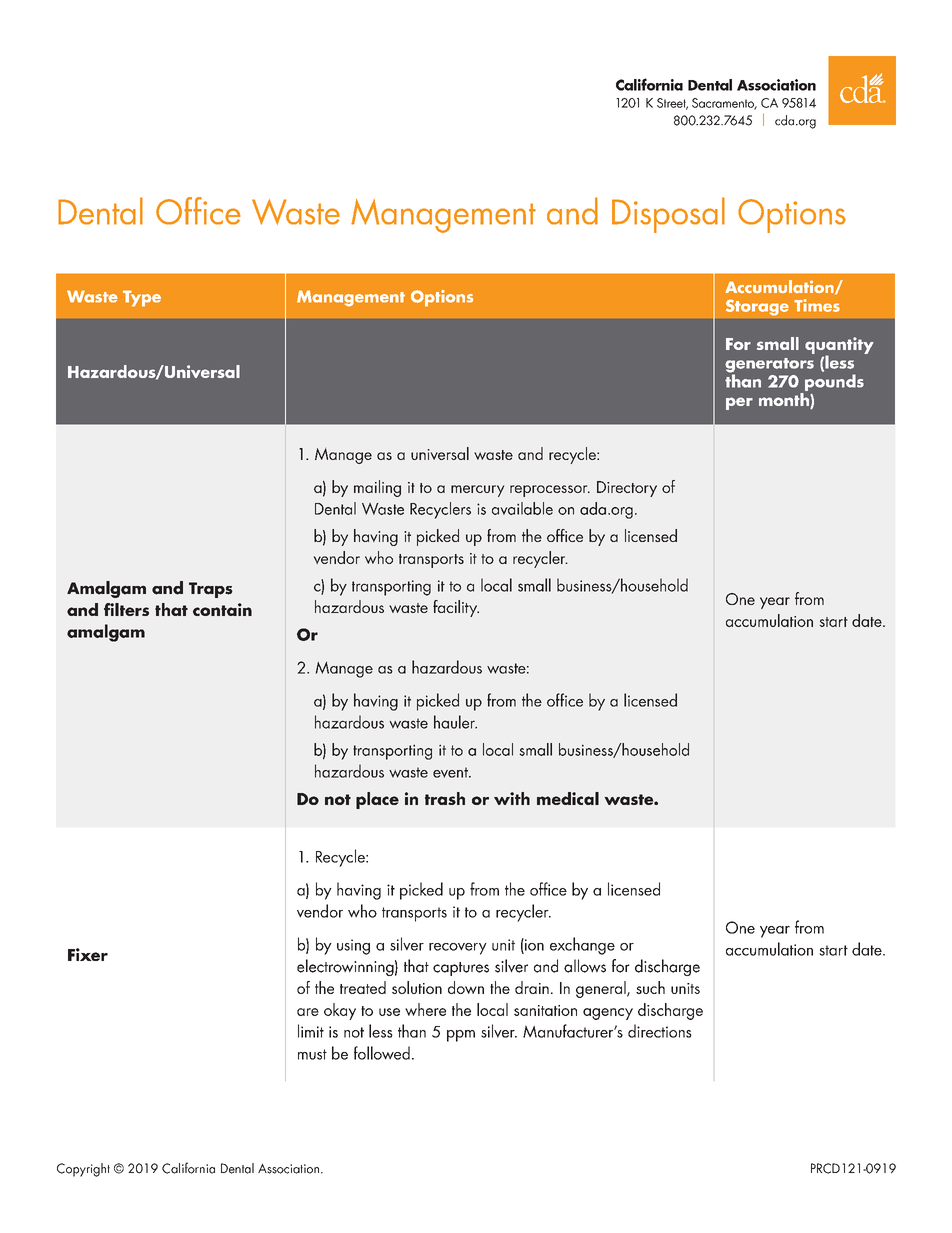 This document has height=1233, width=952. I want to click on captures, so click(461, 969).
